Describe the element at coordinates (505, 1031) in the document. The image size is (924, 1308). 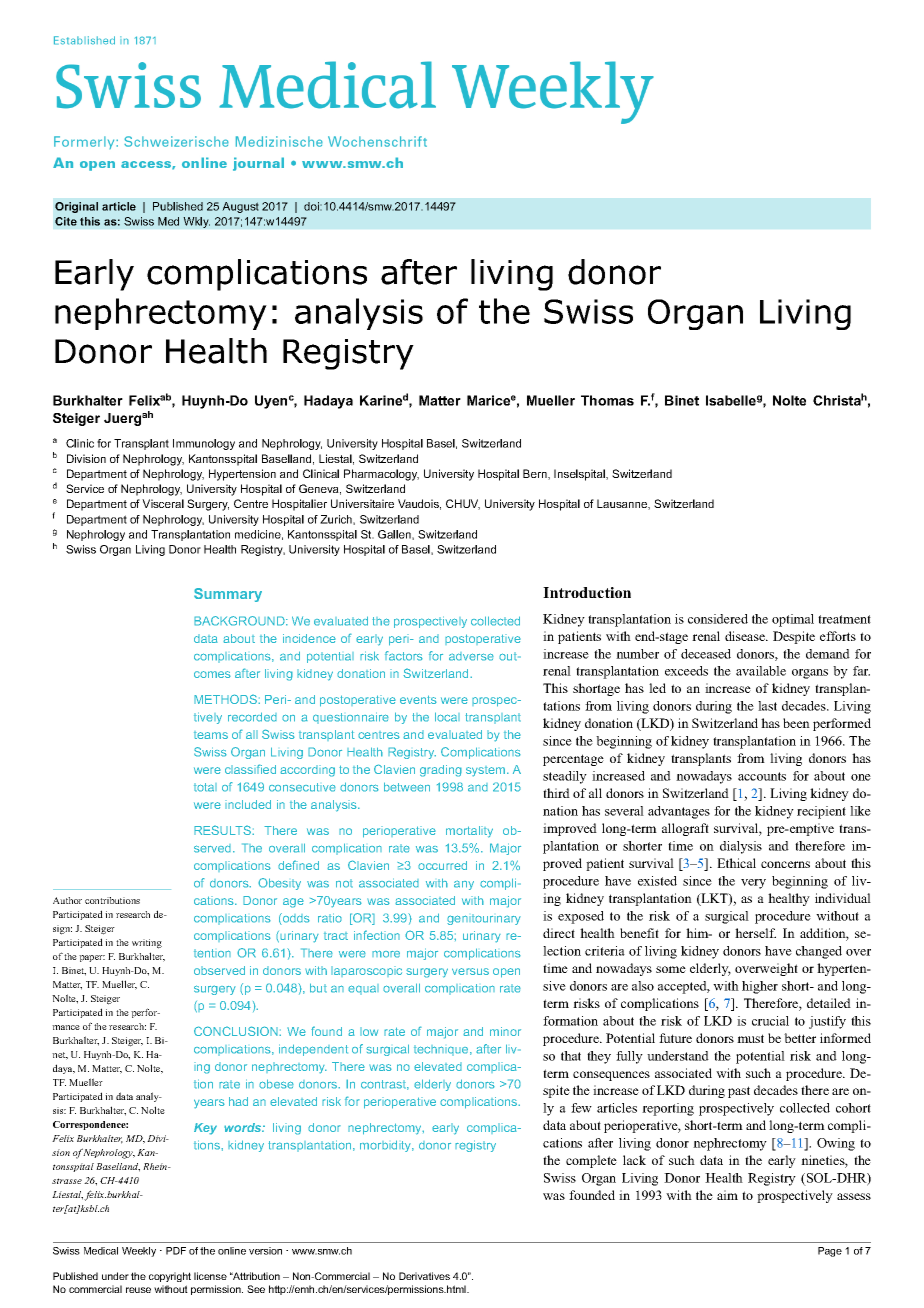
I see `minor` at that location.
